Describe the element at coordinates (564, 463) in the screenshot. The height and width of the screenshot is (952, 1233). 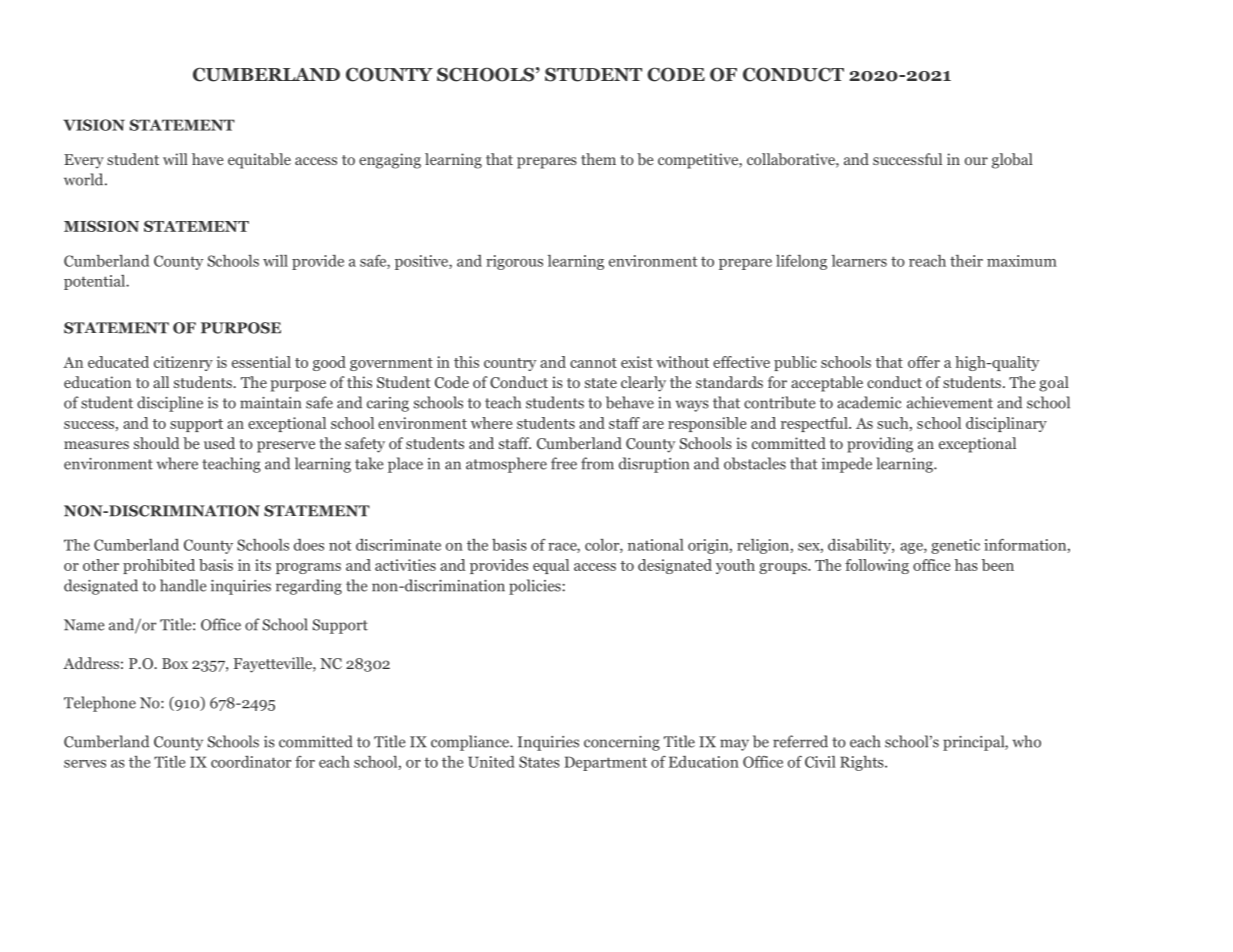
I see `free` at that location.
